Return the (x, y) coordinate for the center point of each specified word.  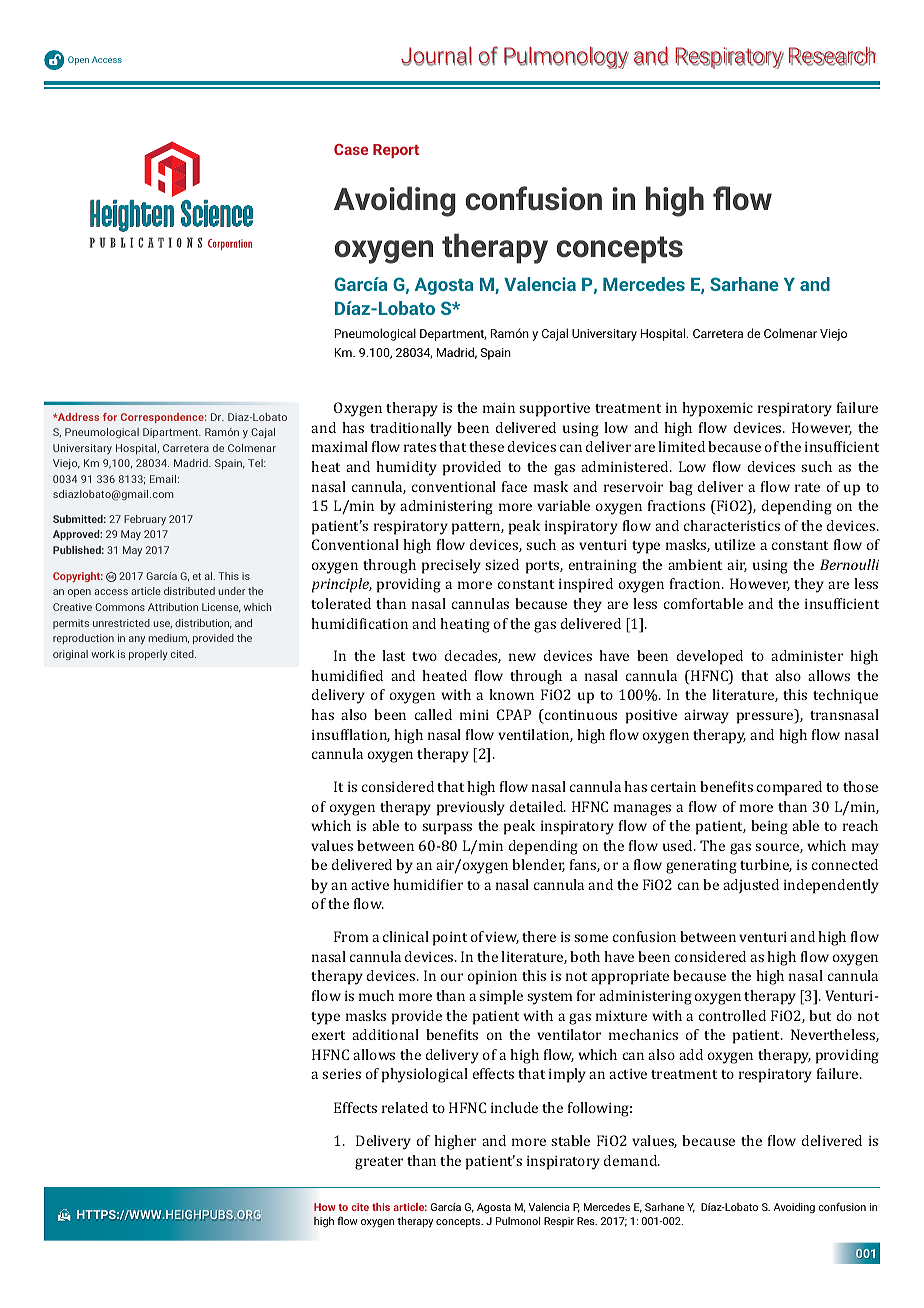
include (514, 1107)
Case (351, 149)
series (341, 1073)
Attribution (173, 607)
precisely (451, 566)
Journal (436, 56)
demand (632, 1160)
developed (710, 657)
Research (832, 56)
